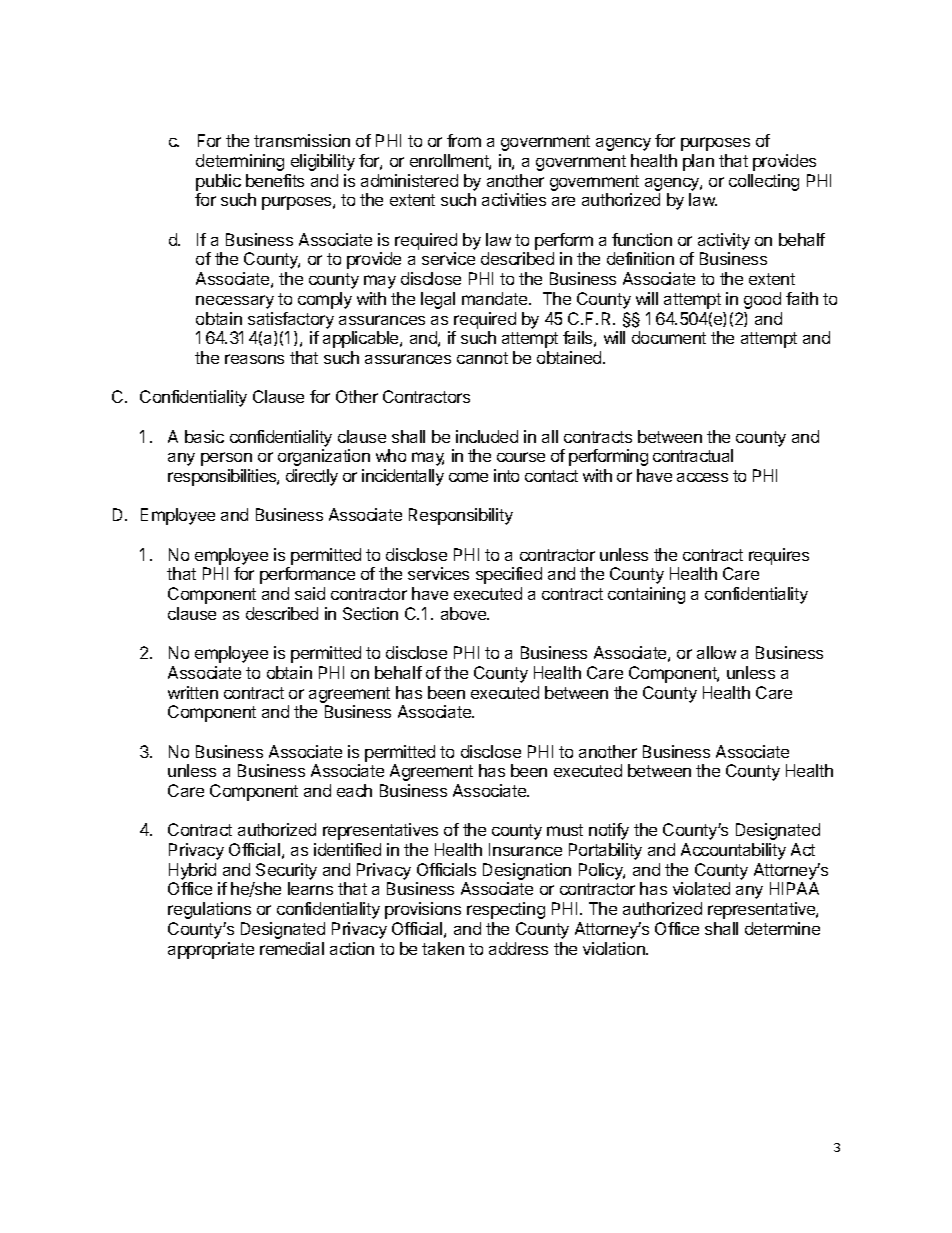 The height and width of the screenshot is (1233, 952). What do you see at coordinates (275, 180) in the screenshot?
I see `benefits` at bounding box center [275, 180].
